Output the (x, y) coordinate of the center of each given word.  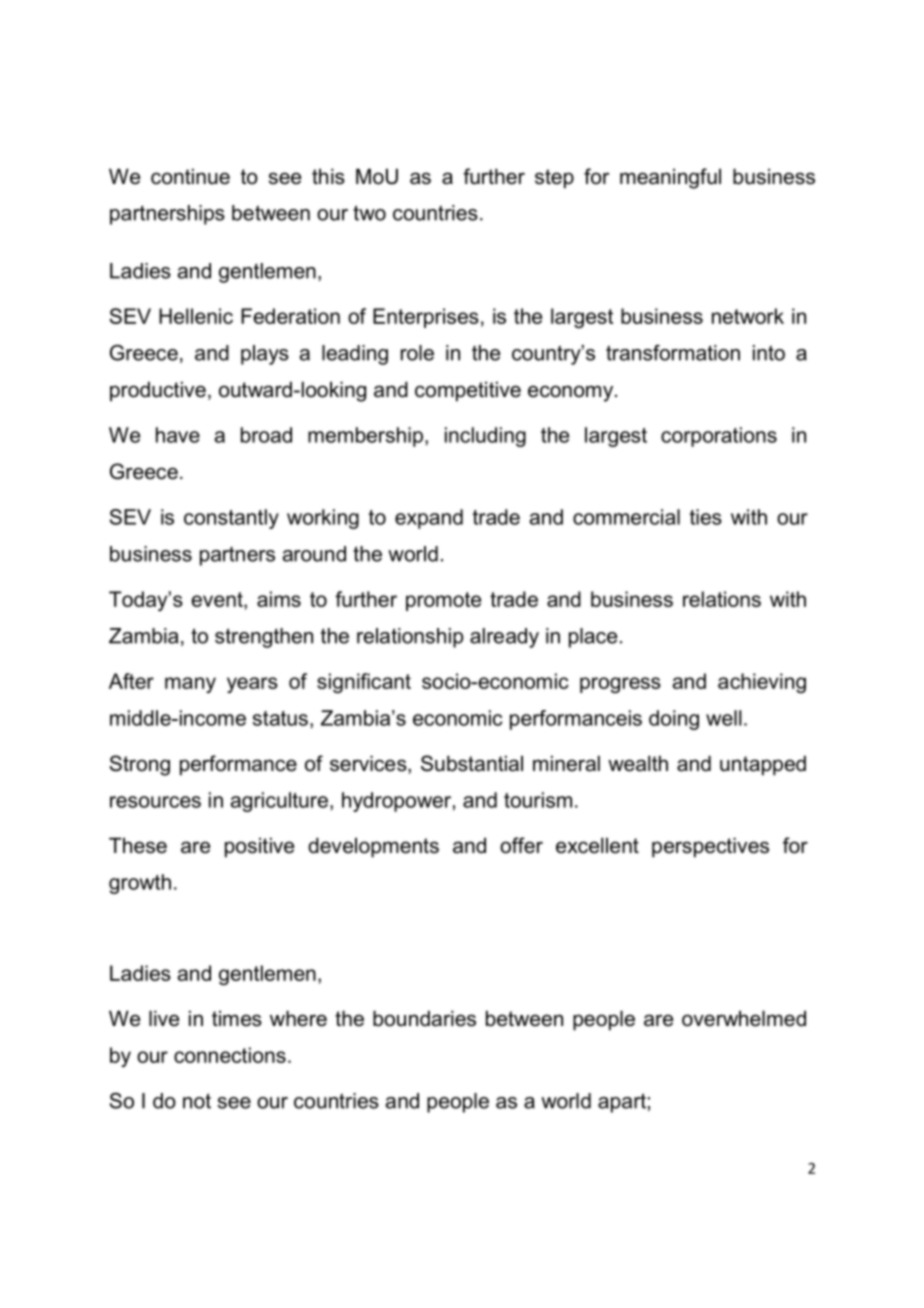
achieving (762, 683)
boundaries (424, 1018)
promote (443, 601)
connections (230, 1055)
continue (190, 176)
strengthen (264, 638)
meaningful (670, 178)
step (554, 179)
